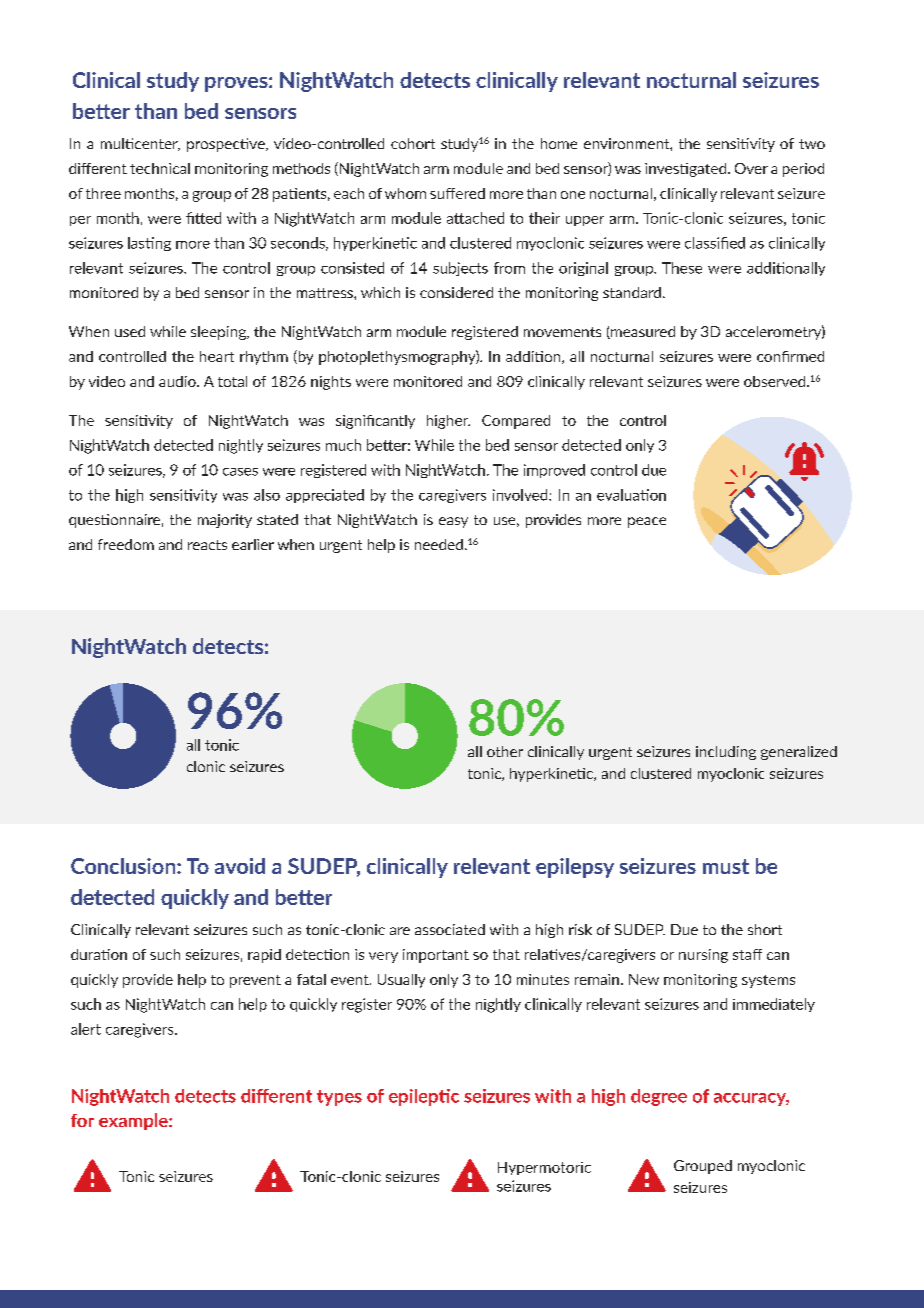 This screenshot has height=1308, width=924. Describe the element at coordinates (124, 866) in the screenshot. I see `Conclusion` at that location.
